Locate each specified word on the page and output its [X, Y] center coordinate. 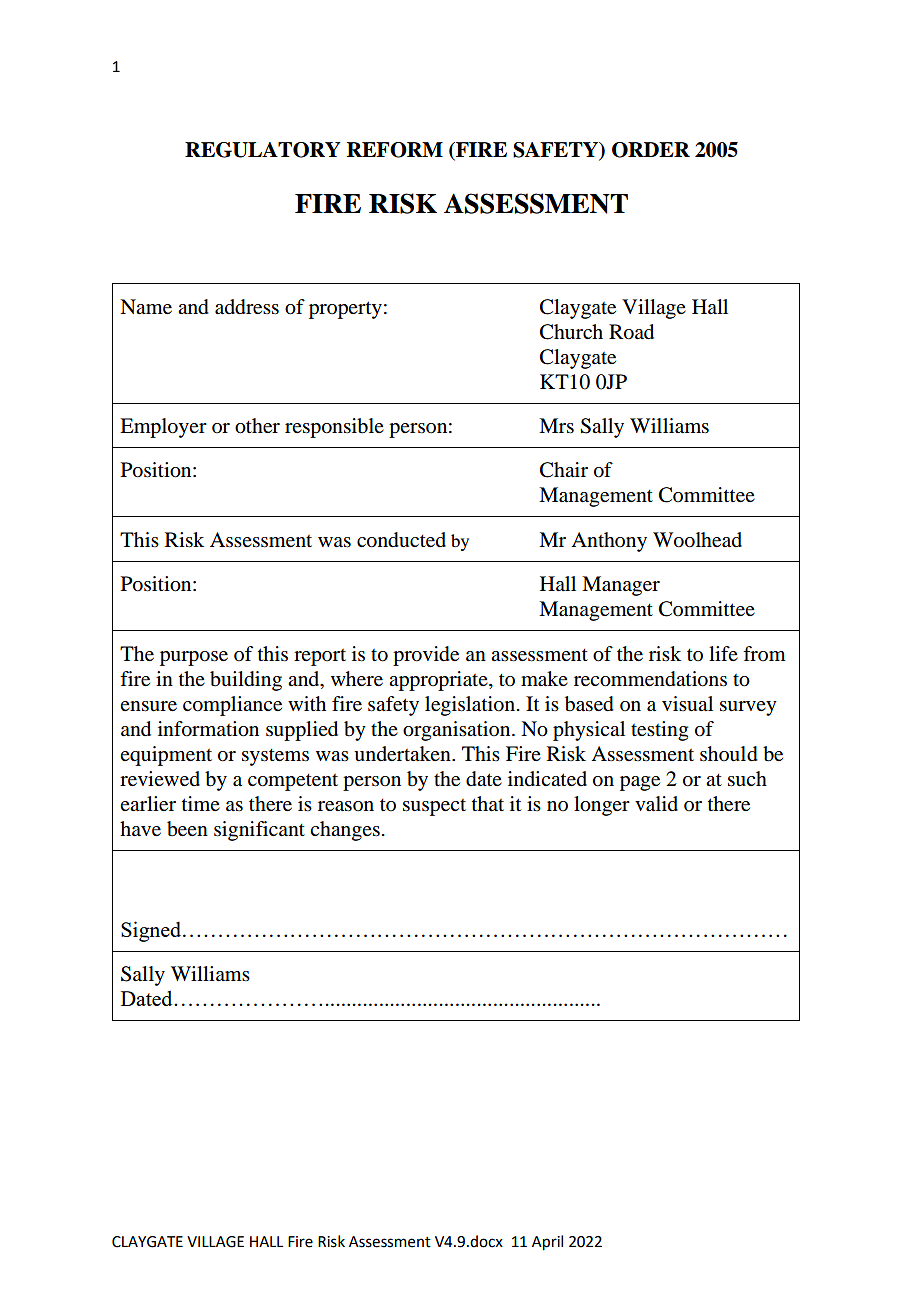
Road [631, 332]
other [257, 426]
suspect [434, 807]
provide [426, 656]
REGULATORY [263, 150]
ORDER [651, 150]
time [201, 803]
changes [345, 831]
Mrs [556, 426]
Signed [151, 931]
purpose [194, 658]
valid [656, 804]
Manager [621, 586]
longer [602, 806]
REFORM [395, 150]
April [547, 1243]
